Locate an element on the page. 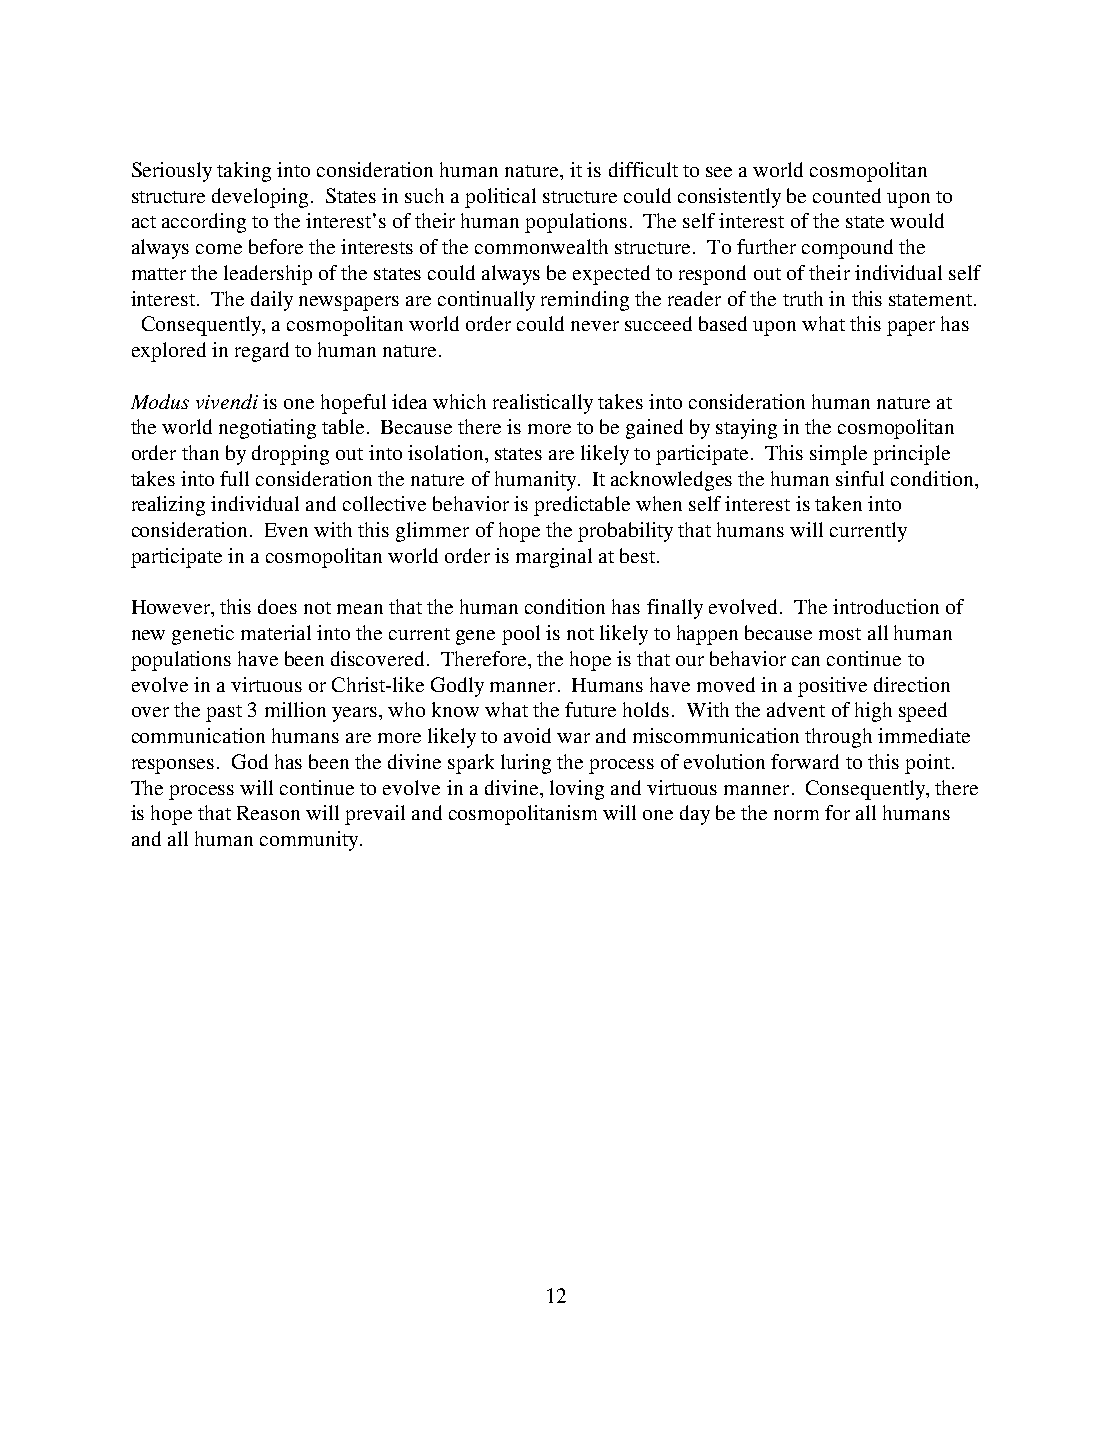  material is located at coordinates (276, 632).
